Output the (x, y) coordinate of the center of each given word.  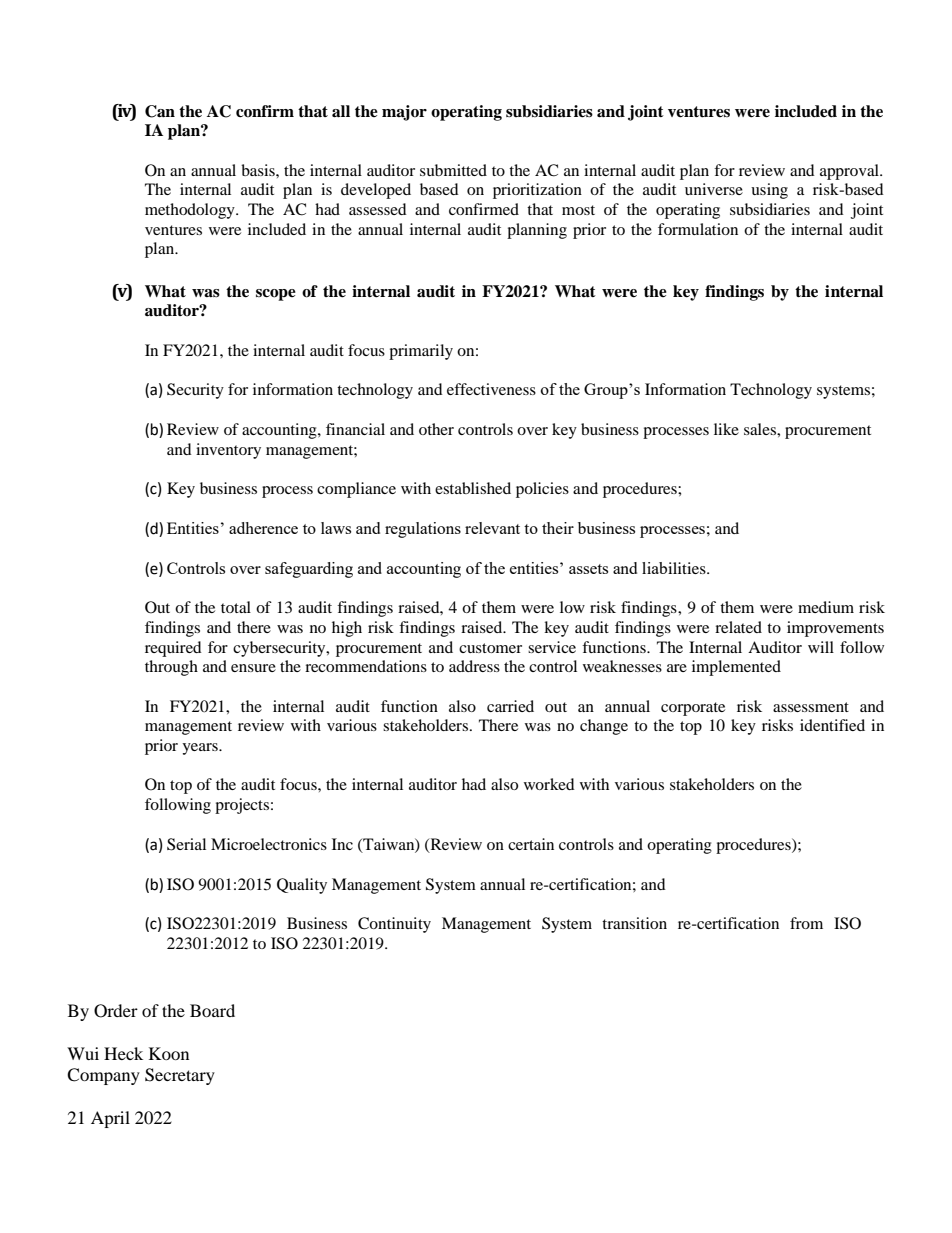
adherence (263, 528)
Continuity (394, 925)
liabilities (675, 568)
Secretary (180, 1076)
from (806, 923)
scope (276, 295)
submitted (453, 170)
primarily (421, 352)
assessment (811, 707)
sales (761, 429)
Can (160, 111)
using (769, 191)
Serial (186, 844)
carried (510, 706)
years (201, 749)
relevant (492, 528)
